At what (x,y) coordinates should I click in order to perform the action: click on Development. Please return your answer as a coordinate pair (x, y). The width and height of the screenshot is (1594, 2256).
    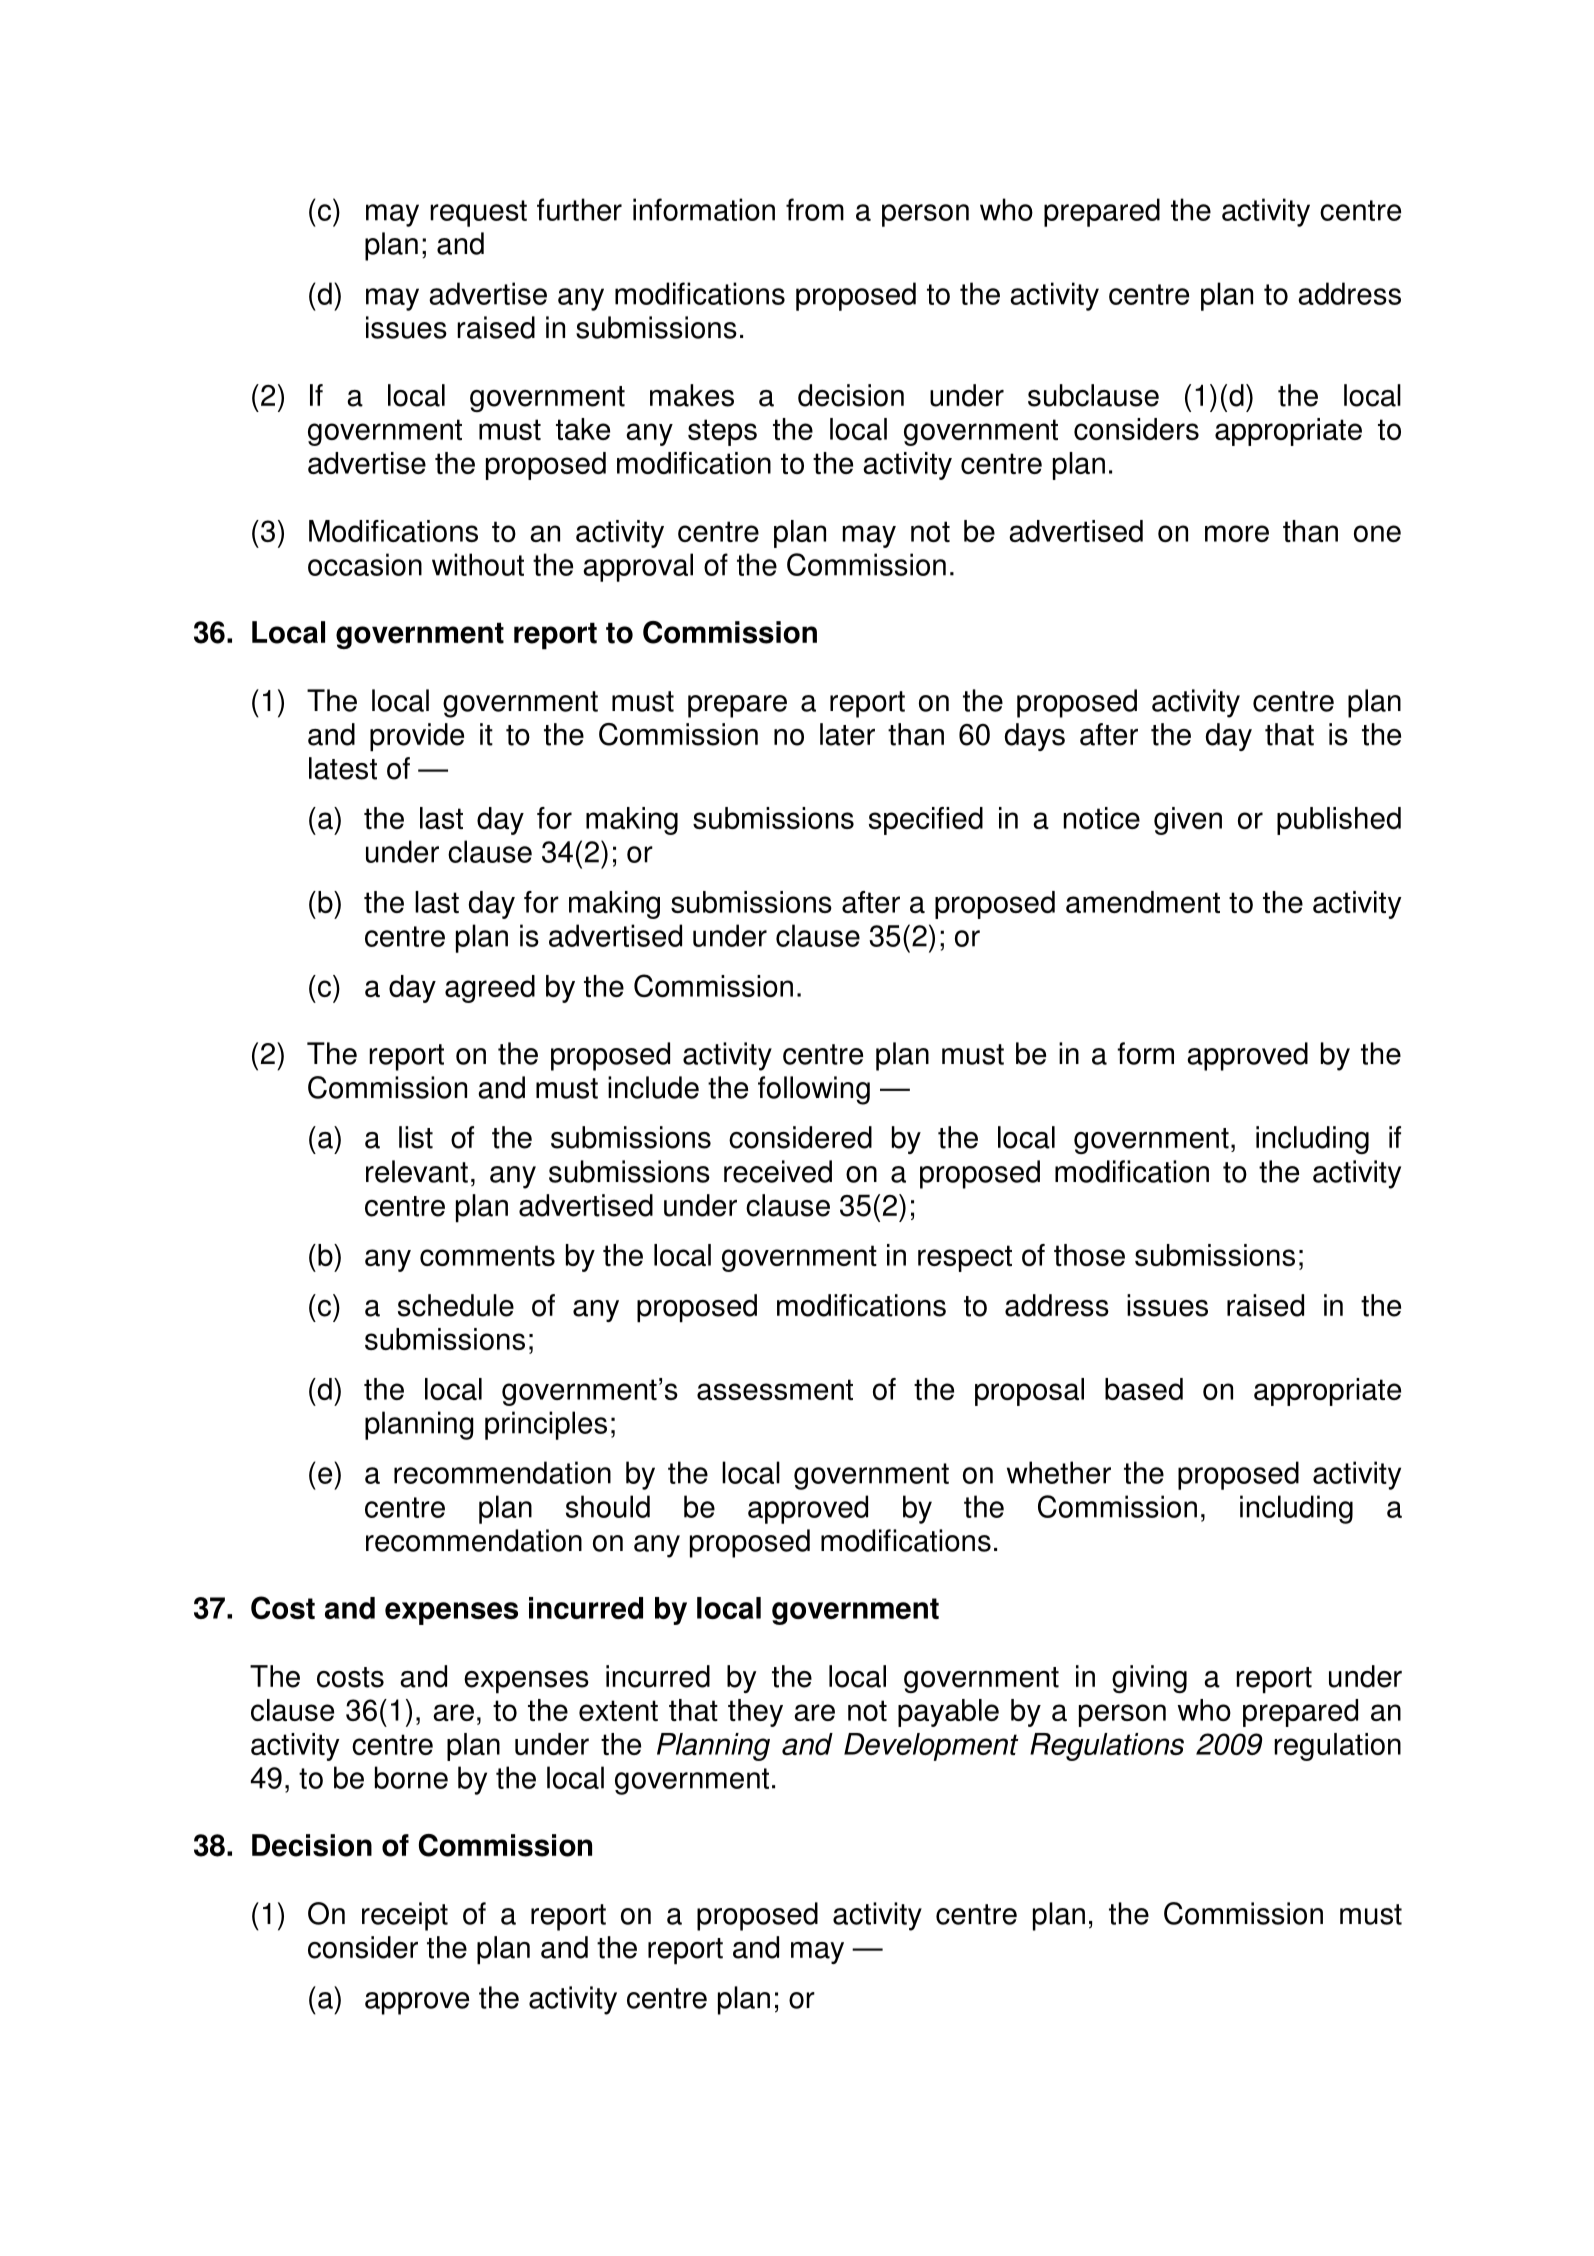
    Looking at the image, I should click on (931, 1747).
